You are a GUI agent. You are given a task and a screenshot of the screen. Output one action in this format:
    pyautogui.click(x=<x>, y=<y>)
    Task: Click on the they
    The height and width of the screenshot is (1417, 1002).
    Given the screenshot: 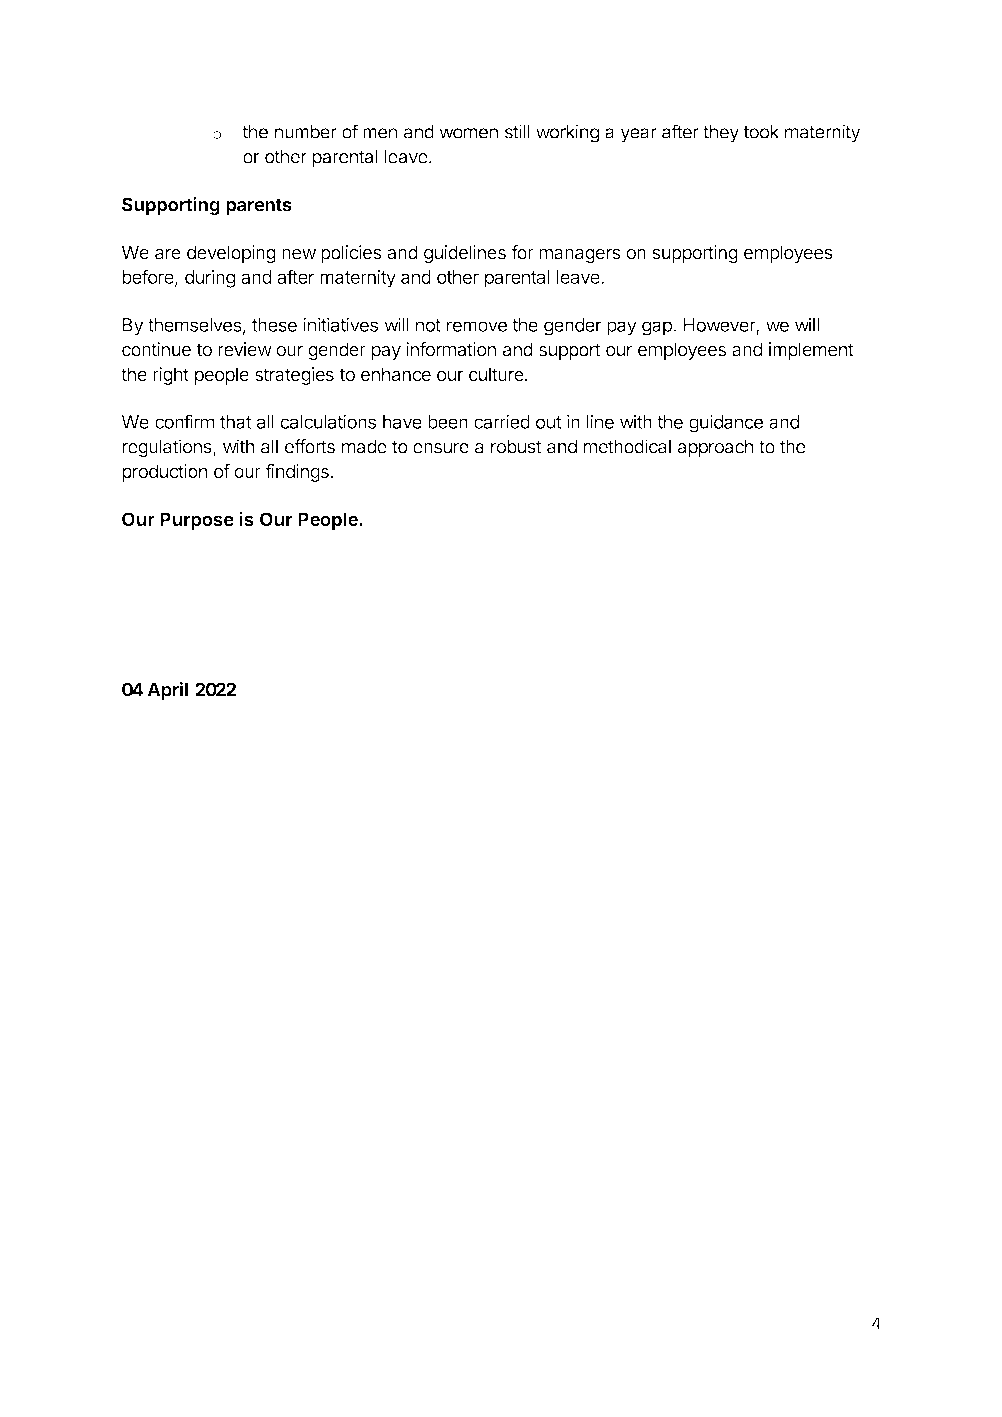 What is the action you would take?
    pyautogui.click(x=721, y=134)
